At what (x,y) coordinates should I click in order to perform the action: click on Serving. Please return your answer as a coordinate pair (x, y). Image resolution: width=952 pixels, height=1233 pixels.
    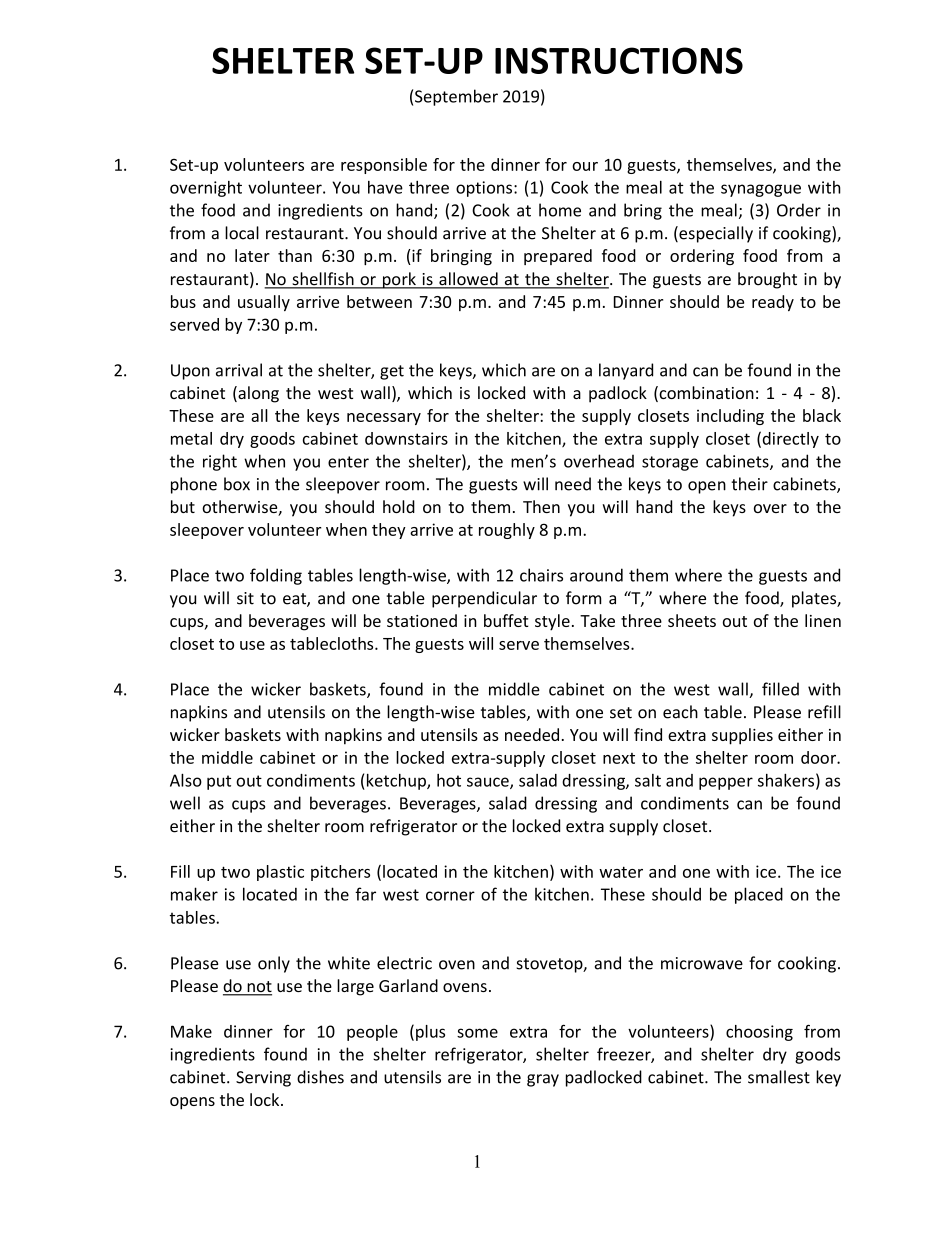
    Looking at the image, I should click on (263, 1079).
